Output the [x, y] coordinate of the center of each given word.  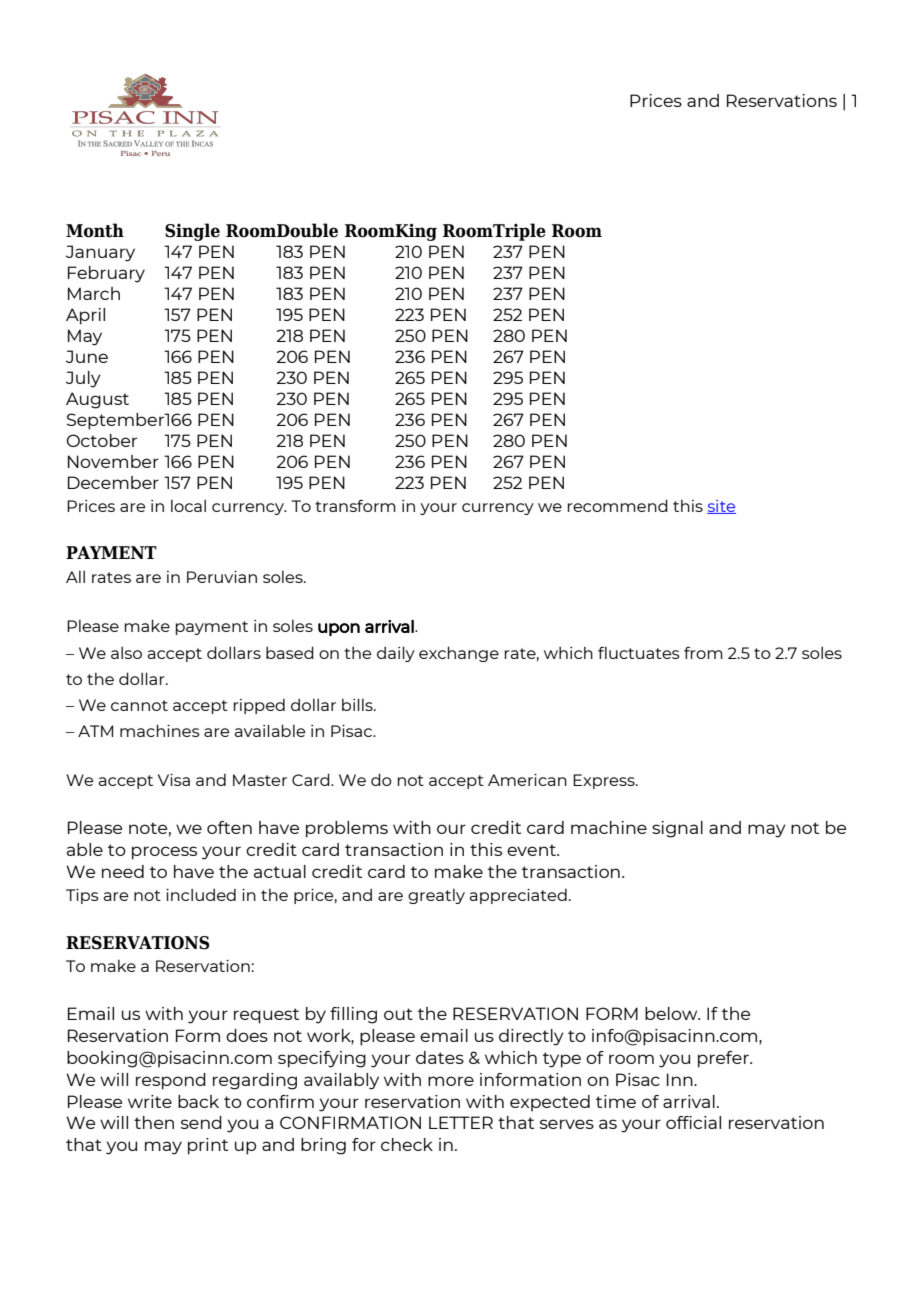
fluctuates [639, 652]
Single [192, 232]
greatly [436, 896]
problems [347, 829]
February [106, 274]
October [101, 440]
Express [605, 781]
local [188, 505]
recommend [618, 505]
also [126, 652]
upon [339, 629]
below [672, 1013]
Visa [174, 780]
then [154, 1122]
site [721, 507]
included [201, 894]
